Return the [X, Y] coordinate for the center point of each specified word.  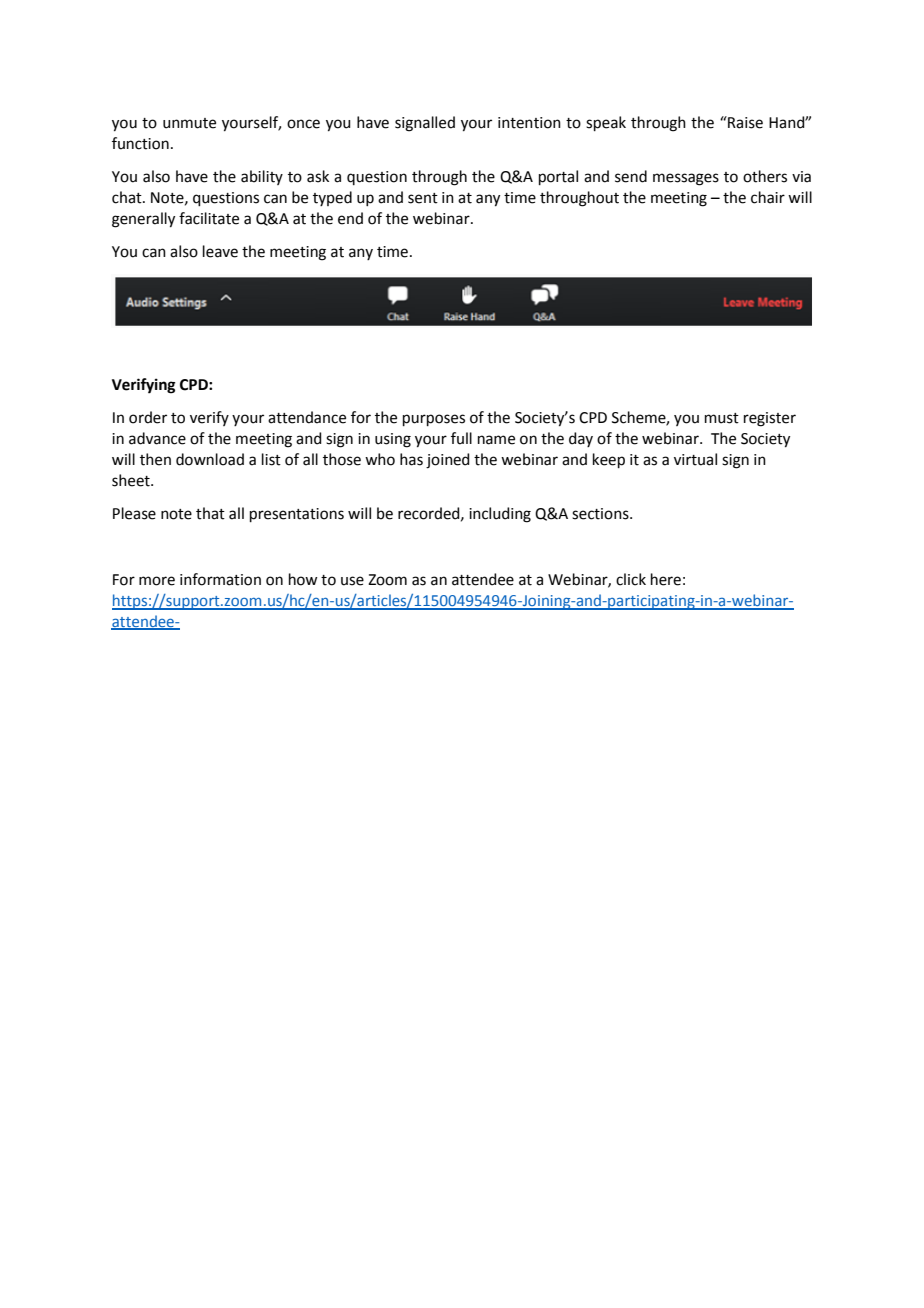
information [220, 579]
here [666, 579]
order [148, 417]
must [722, 418]
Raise [744, 122]
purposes [434, 420]
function [140, 143]
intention [529, 123]
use [352, 581]
